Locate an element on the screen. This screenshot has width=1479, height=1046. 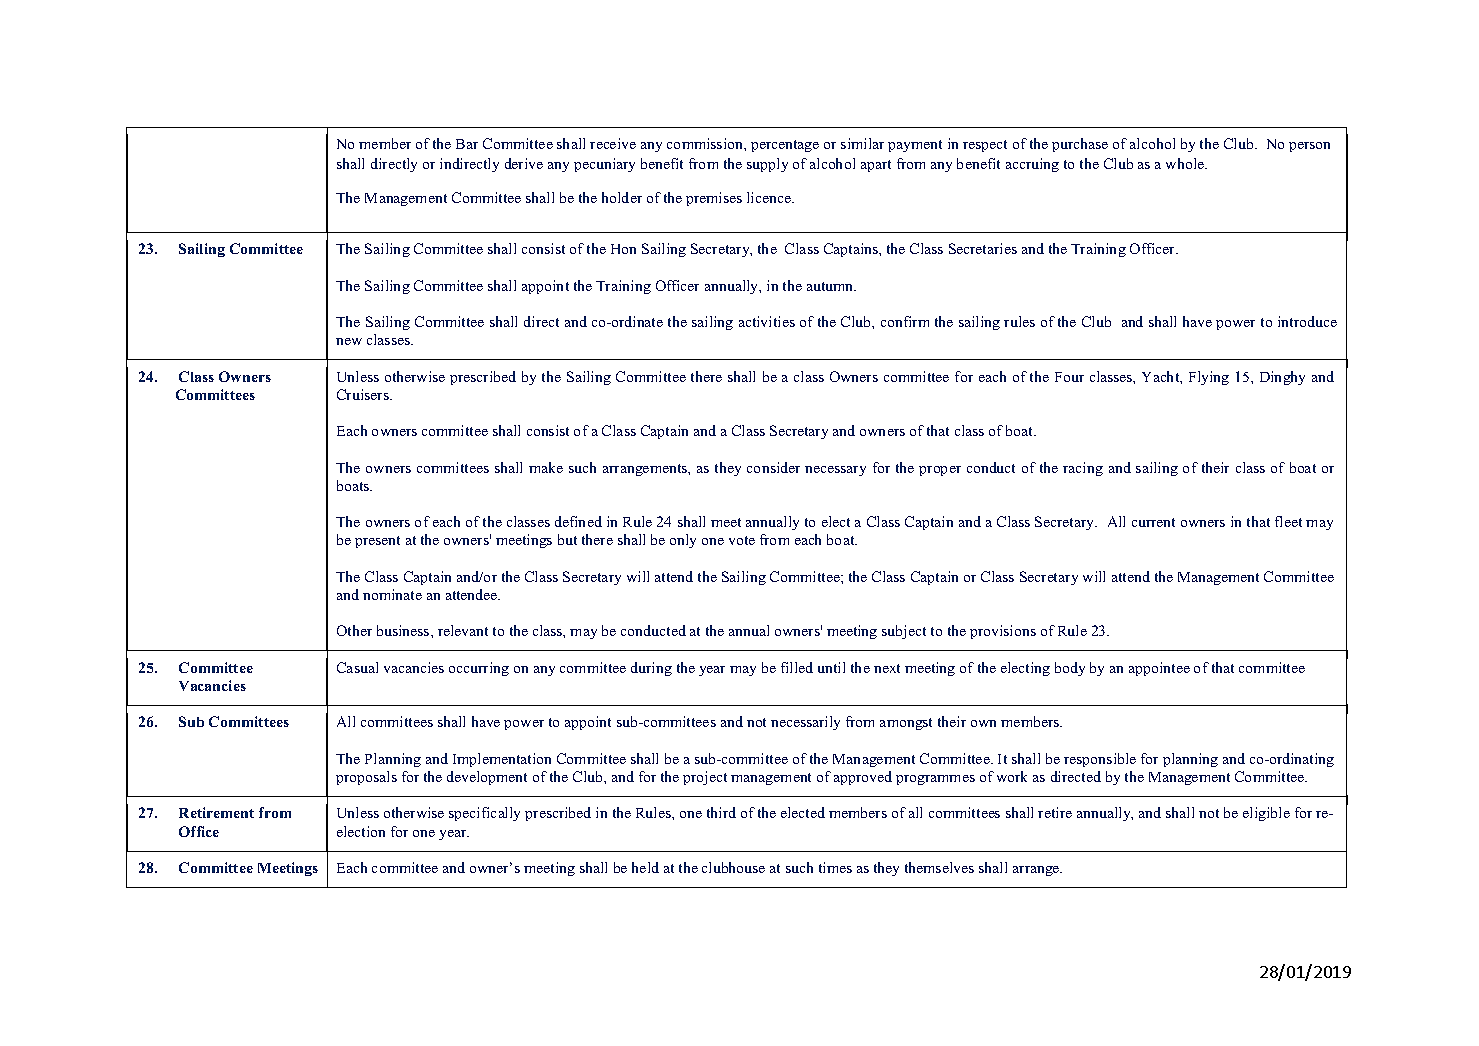
Bar is located at coordinates (467, 144).
